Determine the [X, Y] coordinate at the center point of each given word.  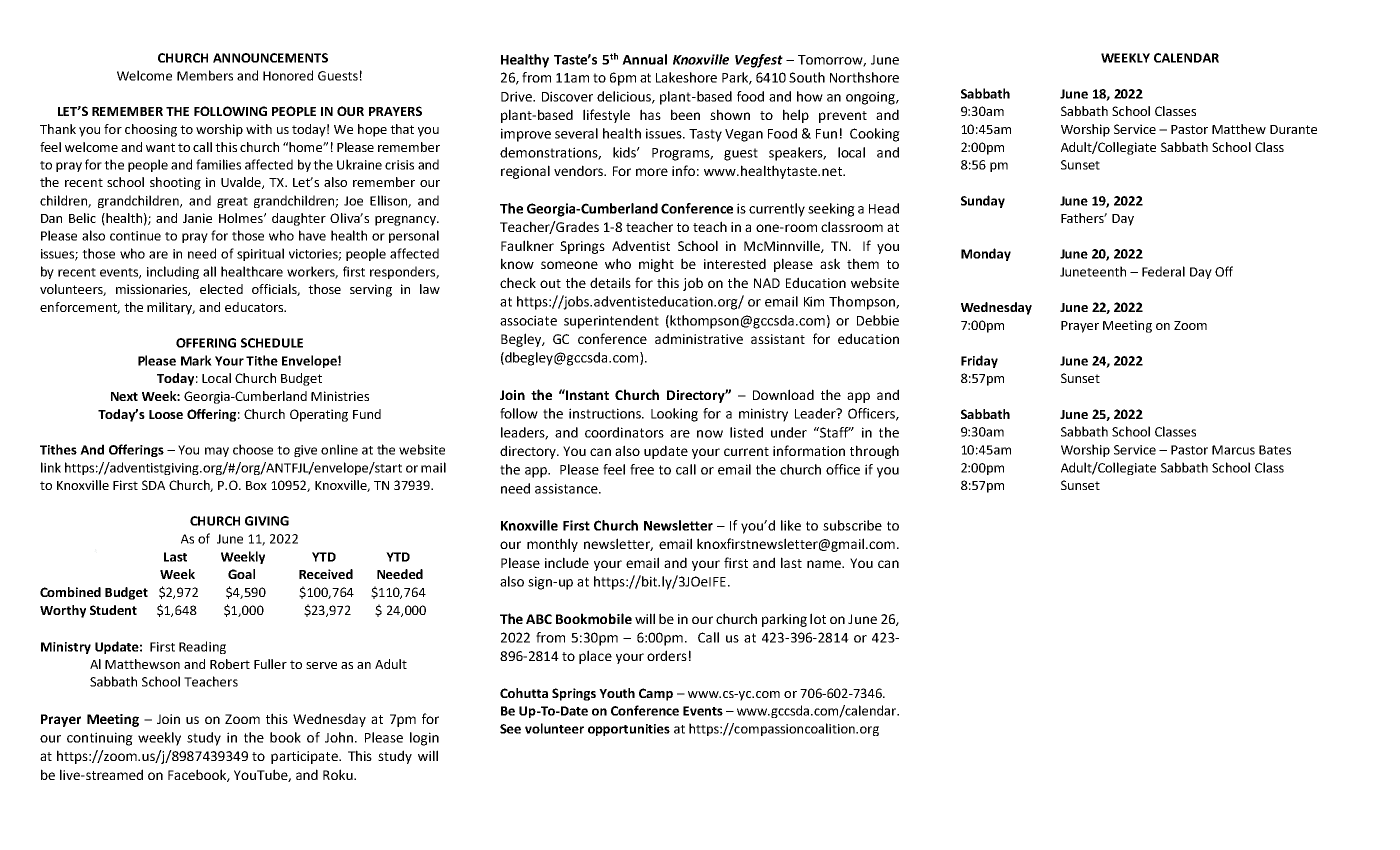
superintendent [611, 322]
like [791, 525]
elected [221, 289]
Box [256, 485]
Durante [1293, 129]
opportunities [629, 730]
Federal [1163, 271]
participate [305, 757]
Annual [644, 59]
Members [205, 75]
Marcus [1233, 450]
